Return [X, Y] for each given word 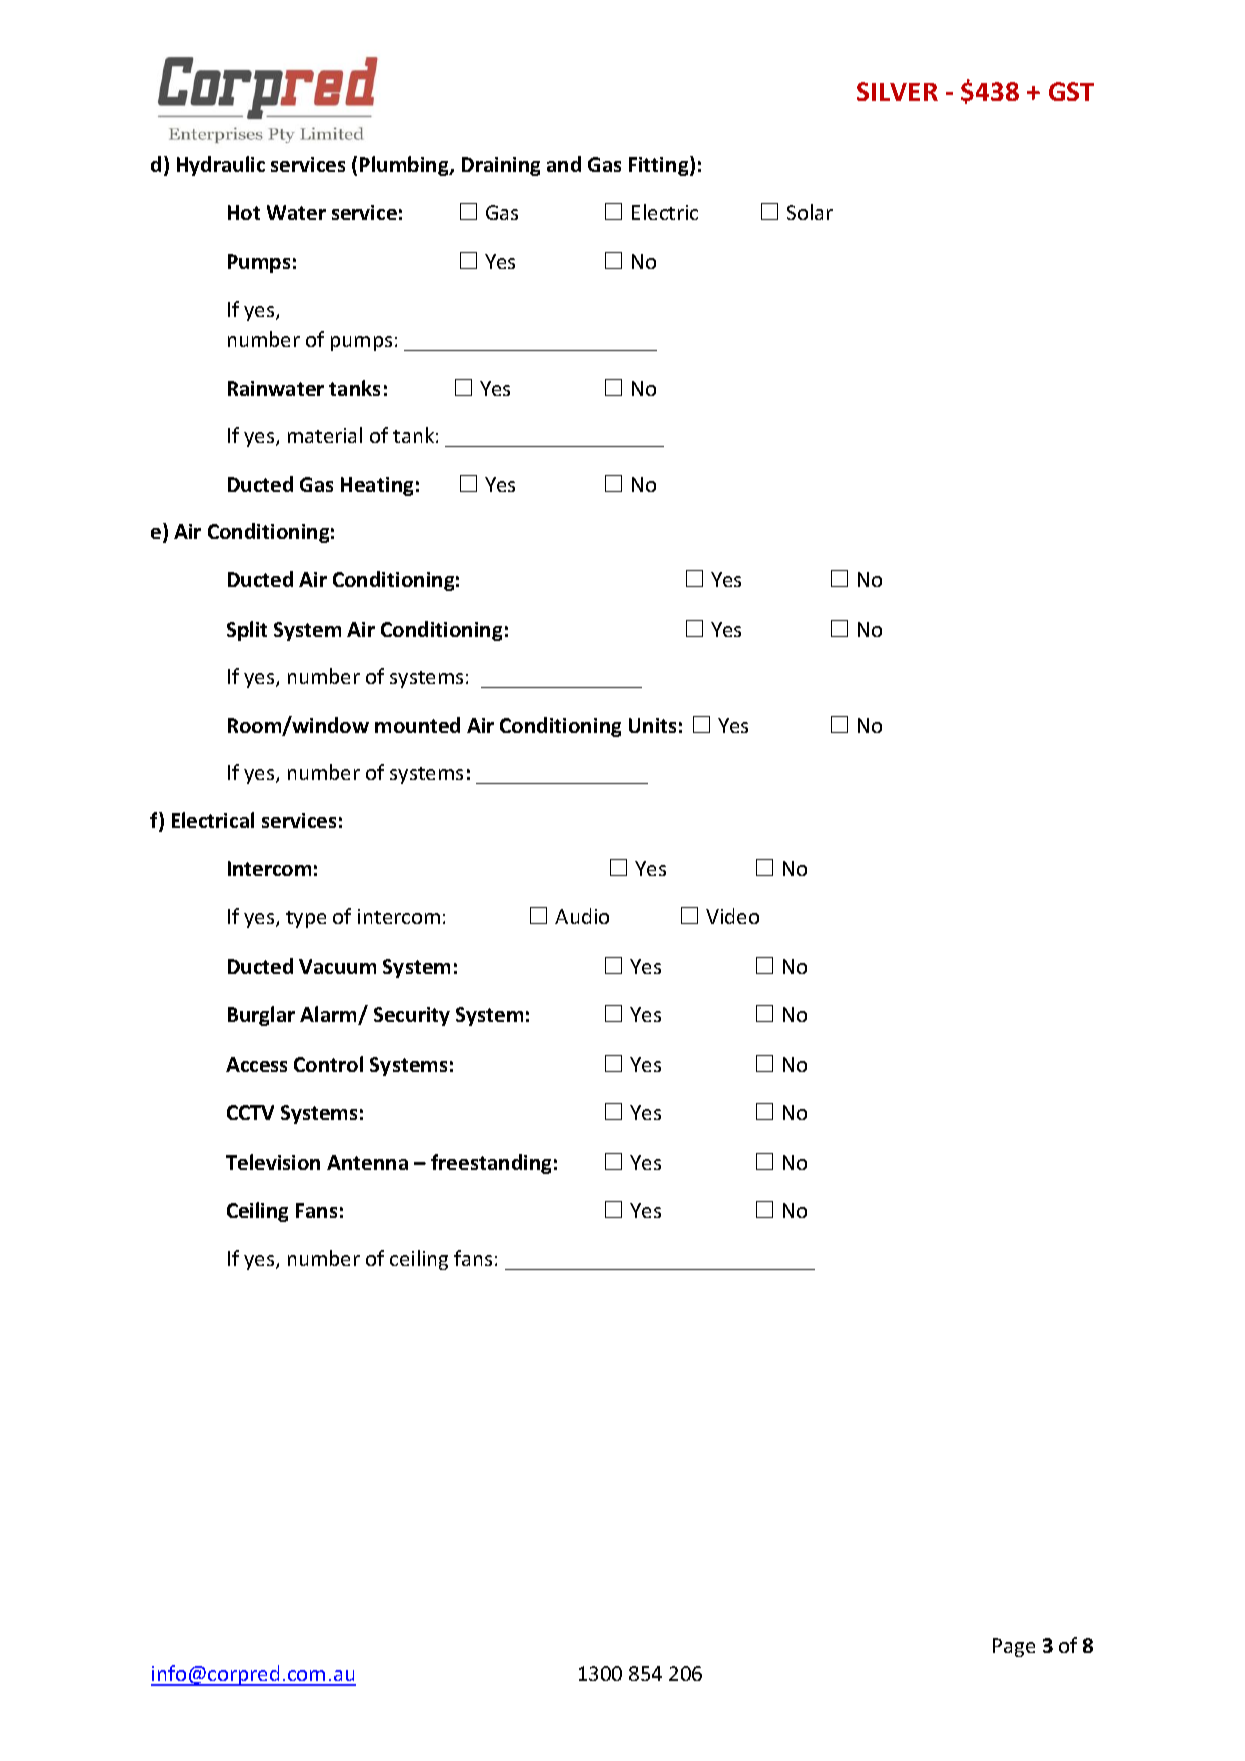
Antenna [367, 1162]
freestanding [491, 1164]
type [306, 919]
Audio [582, 916]
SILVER [897, 91]
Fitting [660, 166]
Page [1014, 1647]
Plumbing [405, 166]
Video [732, 916]
